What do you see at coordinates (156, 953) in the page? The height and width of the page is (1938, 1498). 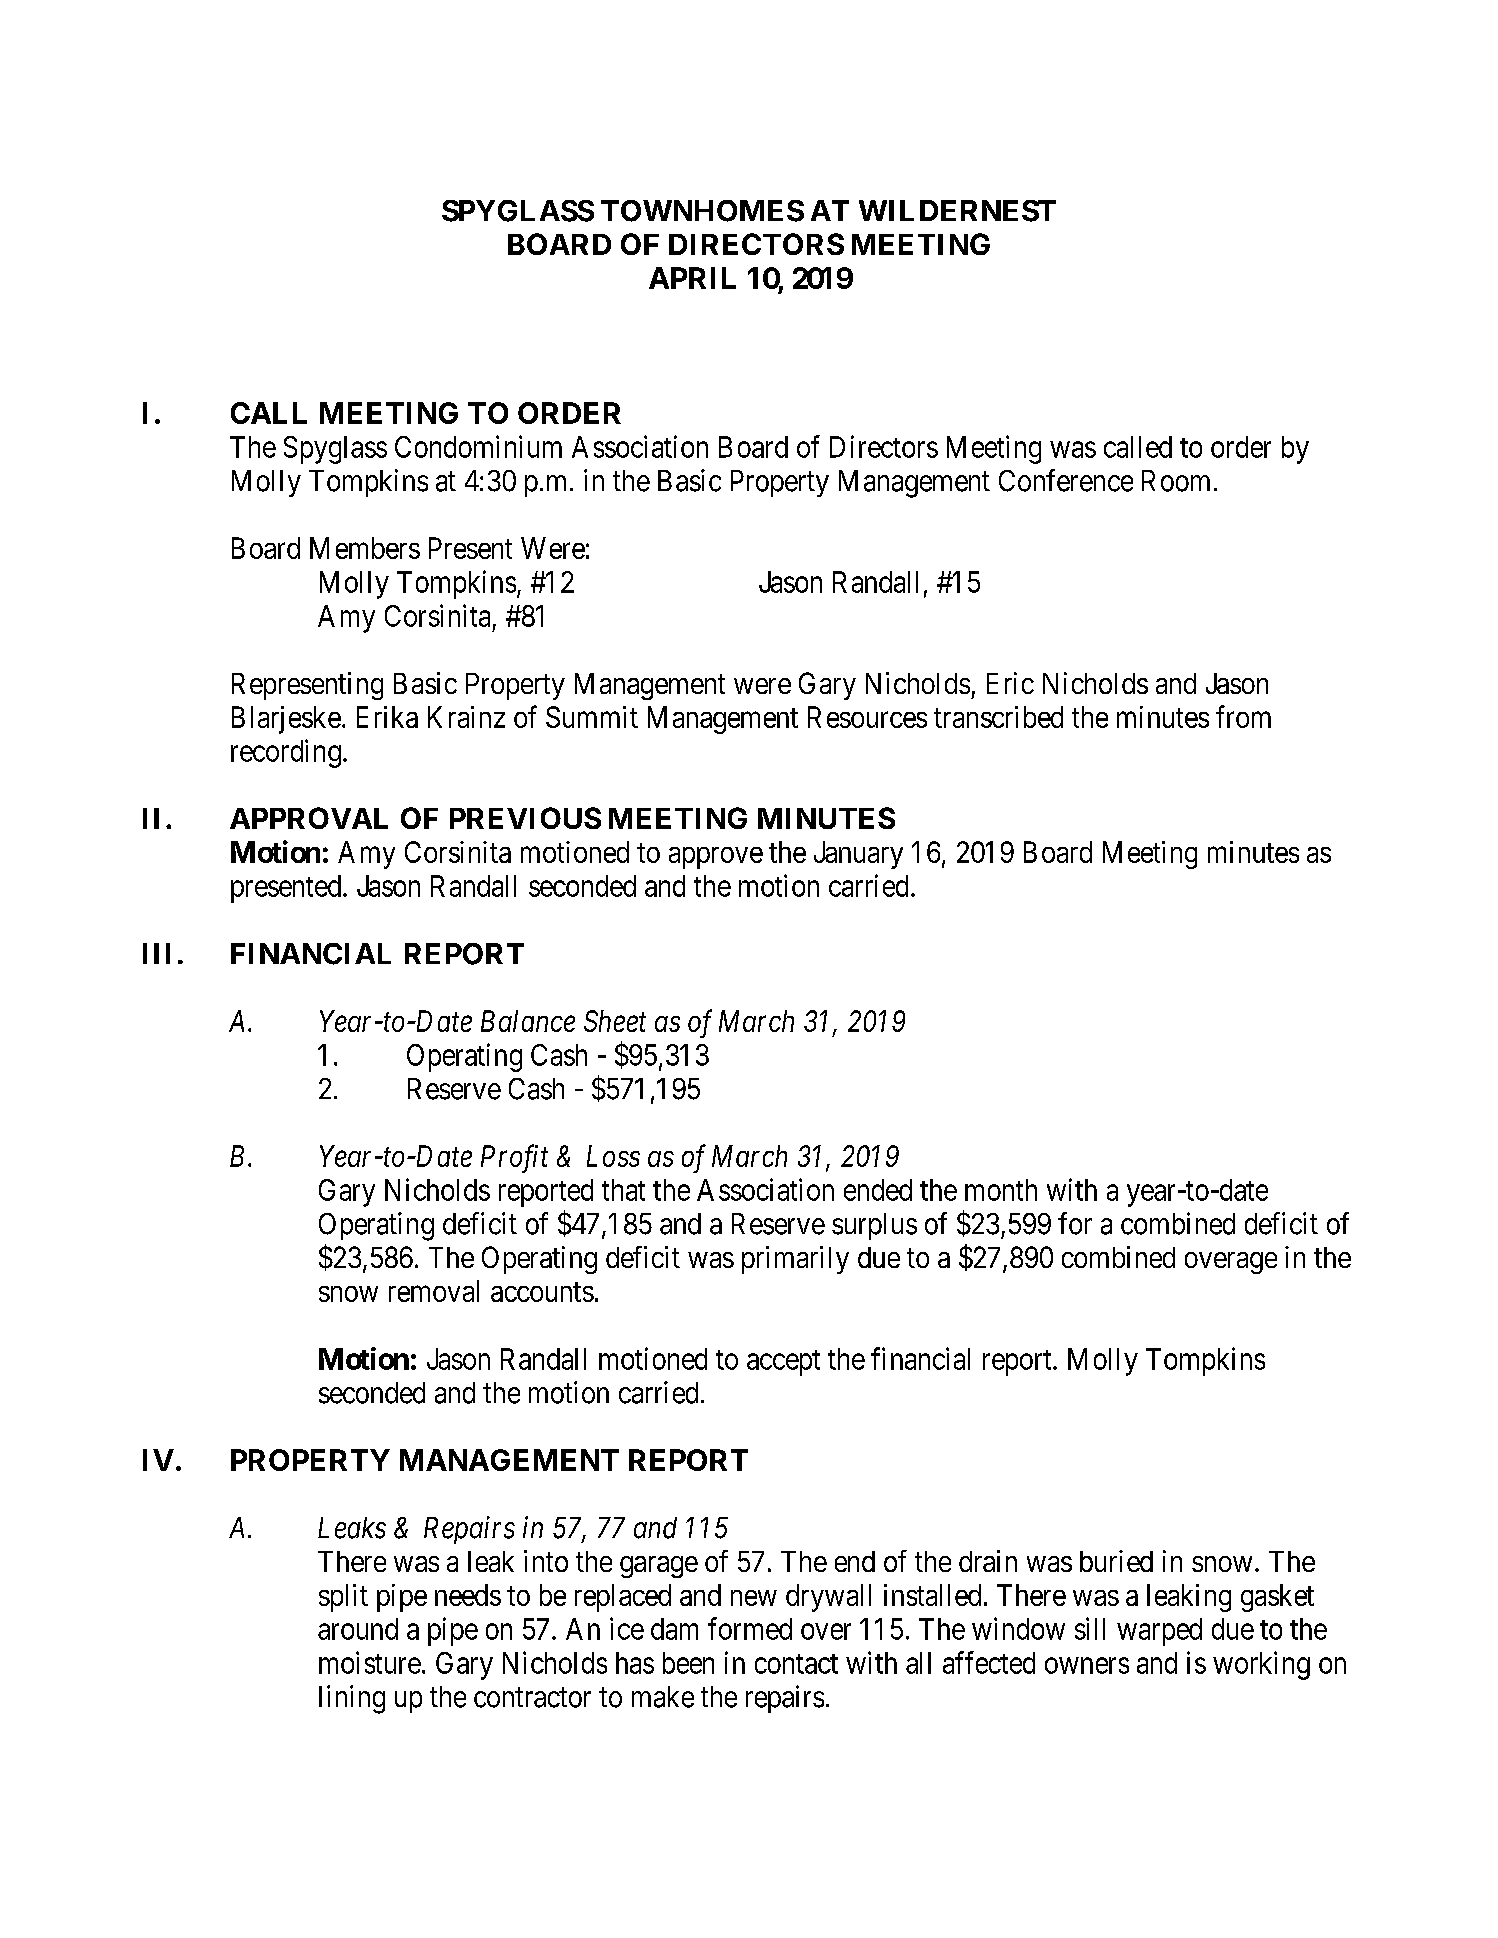 I see `III` at bounding box center [156, 953].
